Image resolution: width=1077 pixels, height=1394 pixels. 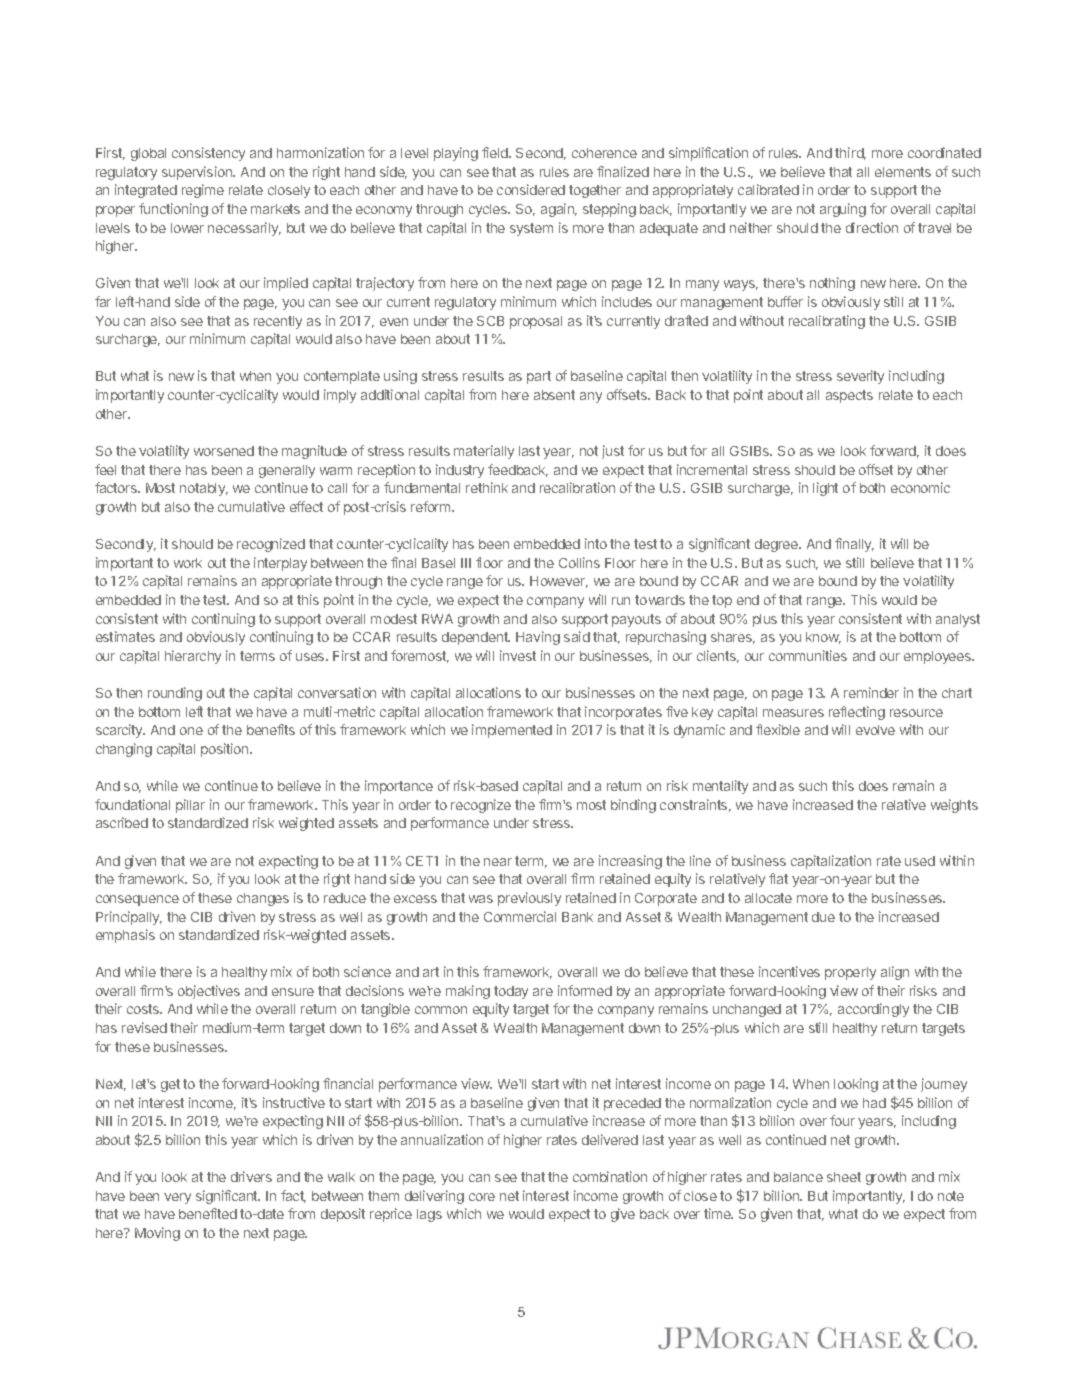 I want to click on sheet, so click(x=844, y=1177).
